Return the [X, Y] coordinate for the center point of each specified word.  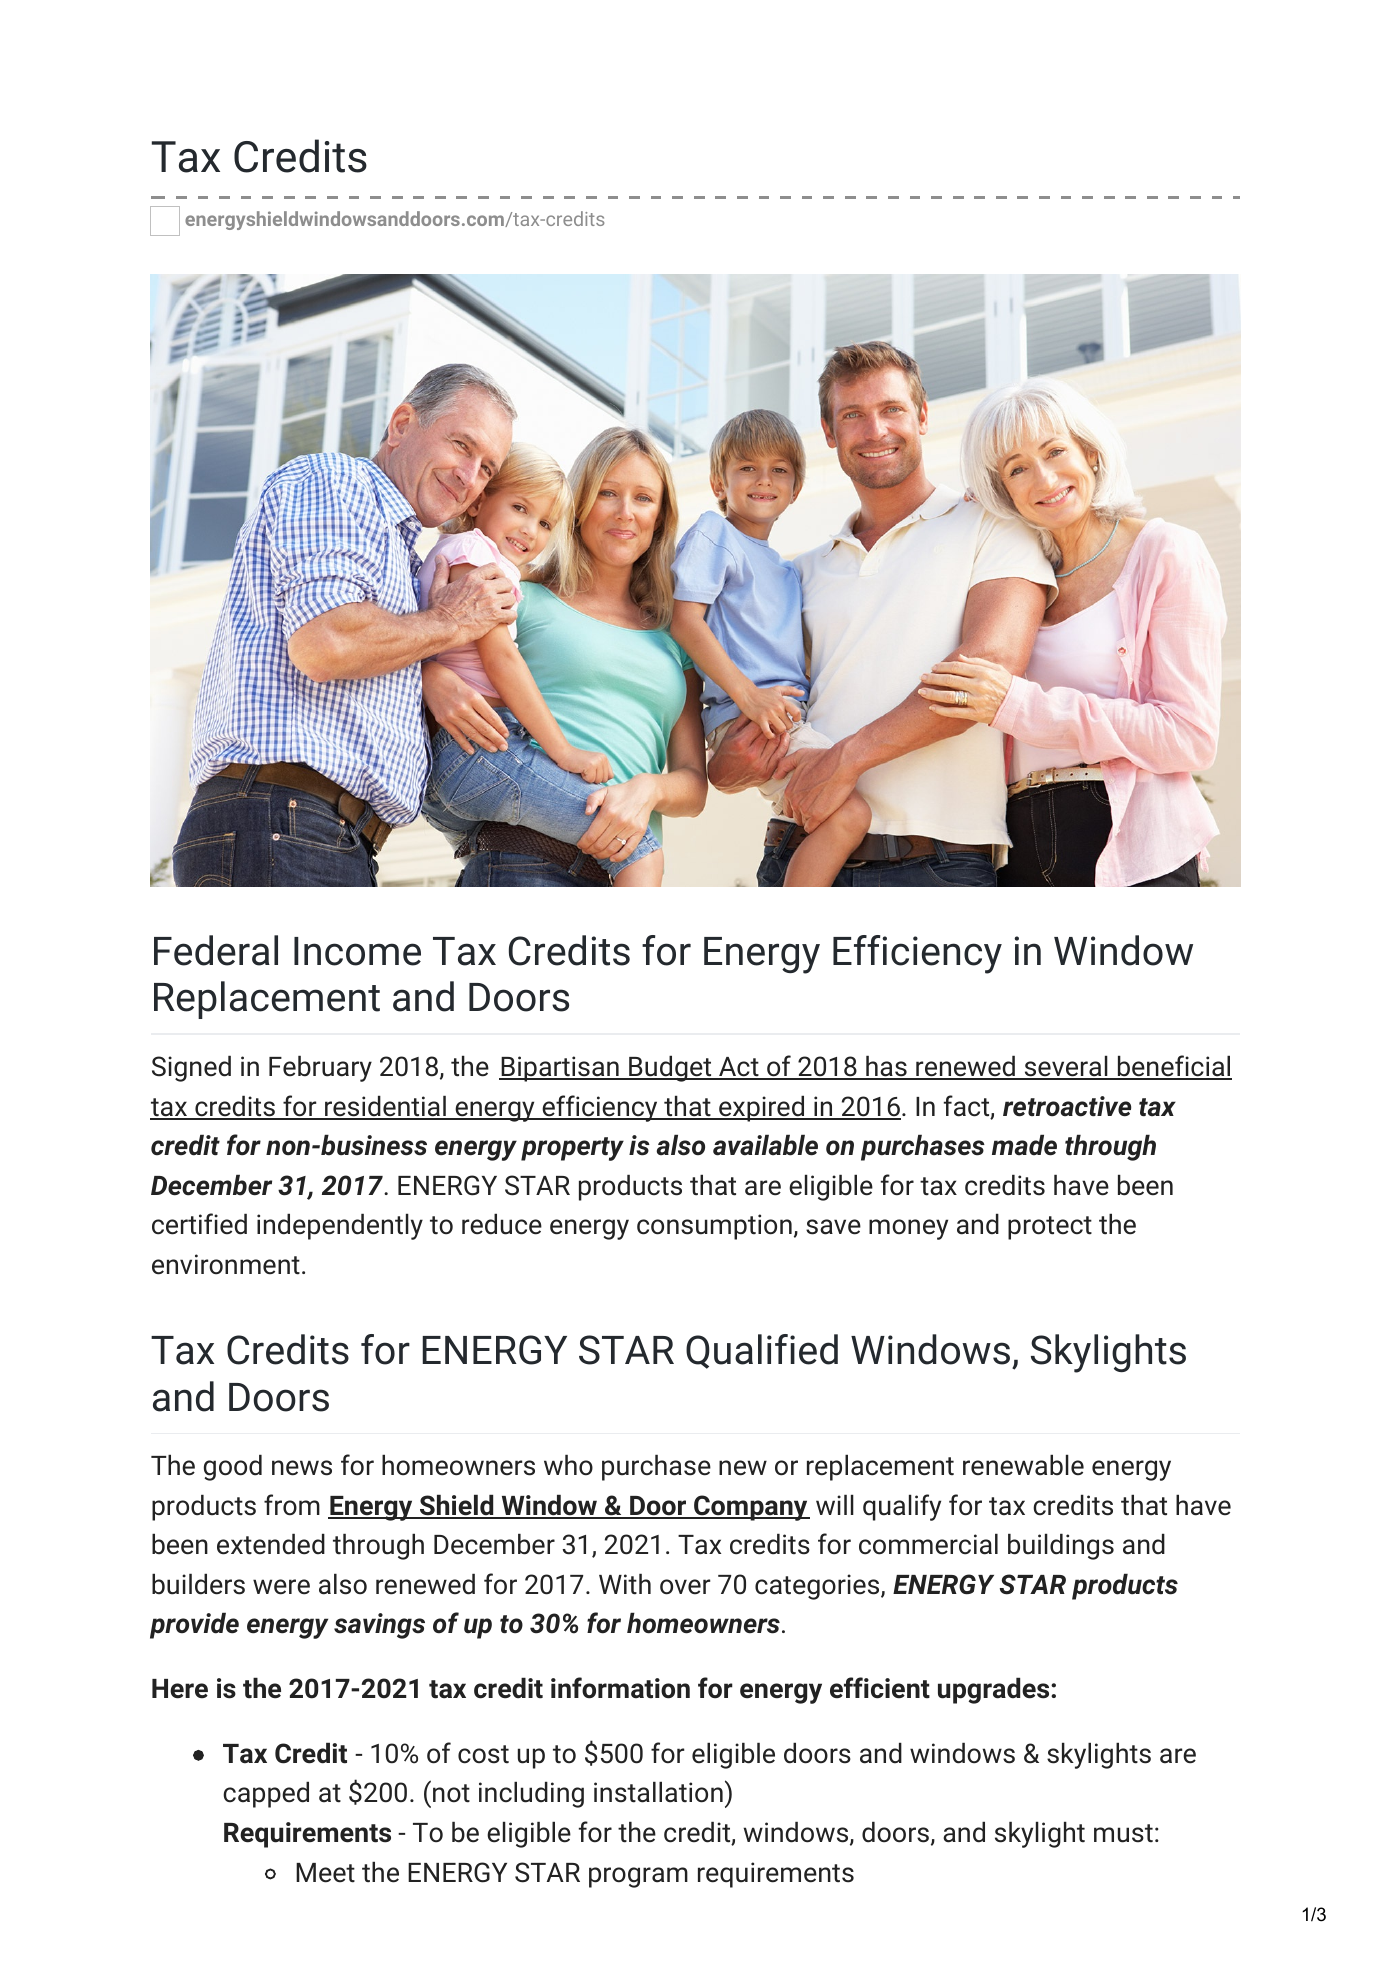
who [568, 1465]
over [685, 1587]
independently [340, 1226]
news [302, 1468]
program [638, 1877]
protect [1050, 1228]
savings [379, 1626]
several [1066, 1067]
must [1123, 1833]
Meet [325, 1873]
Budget [670, 1068]
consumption [714, 1227]
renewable [1023, 1465]
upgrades [995, 1690]
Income [357, 951]
